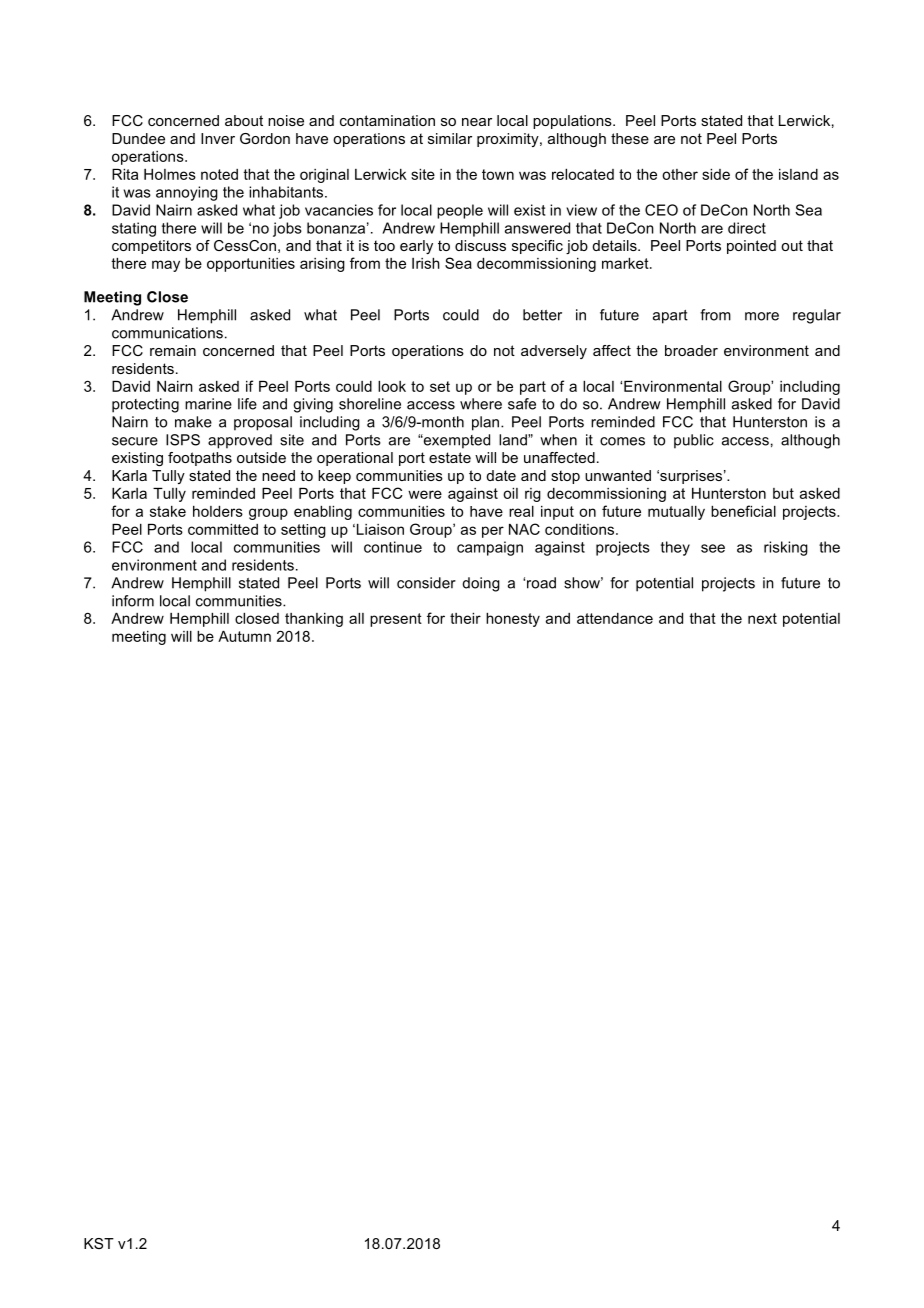 This screenshot has height=1308, width=924. What do you see at coordinates (170, 174) in the screenshot?
I see `Holmes` at bounding box center [170, 174].
